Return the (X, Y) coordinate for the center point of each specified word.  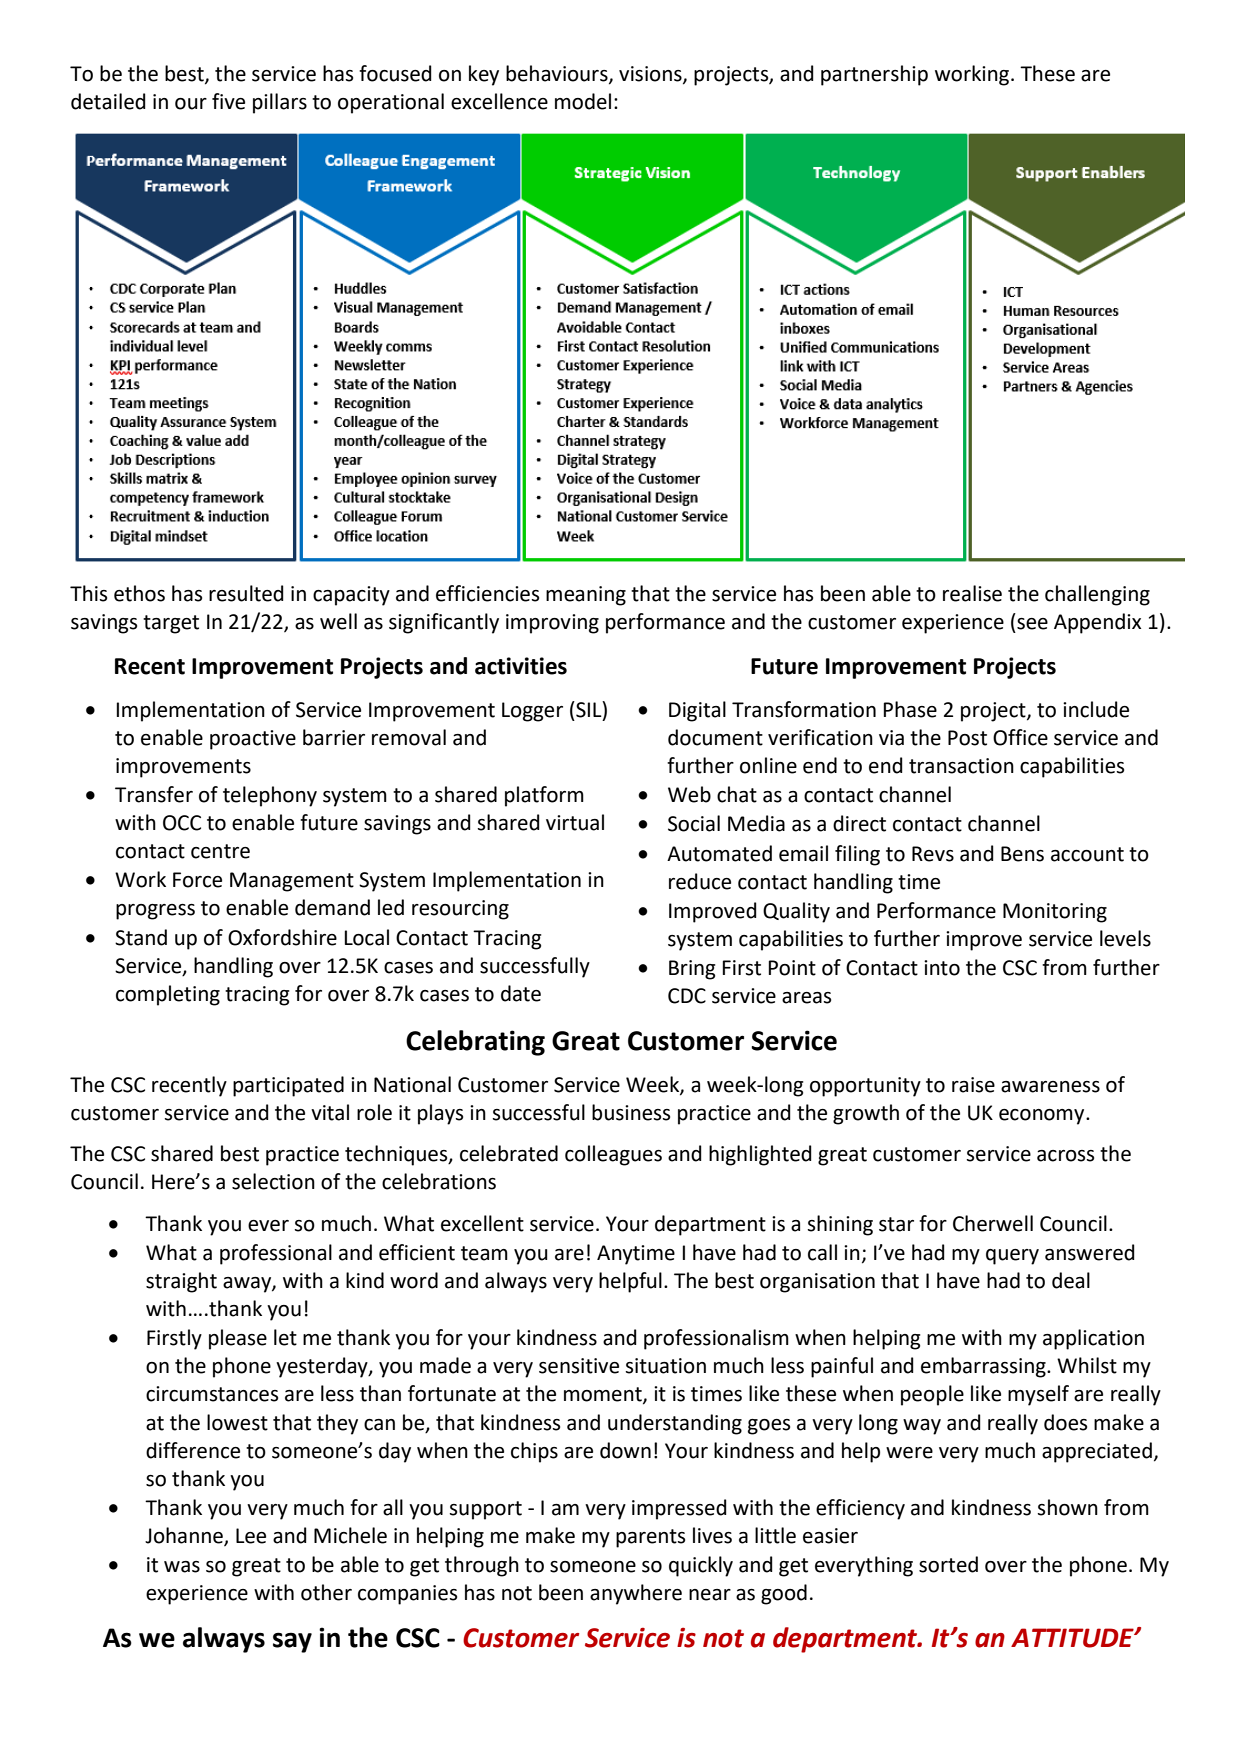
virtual (575, 822)
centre (220, 851)
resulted (246, 593)
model (583, 101)
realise (972, 593)
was (182, 1567)
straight (181, 1282)
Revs (933, 854)
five (228, 101)
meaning (586, 596)
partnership (874, 75)
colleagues (613, 1155)
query (1012, 1257)
